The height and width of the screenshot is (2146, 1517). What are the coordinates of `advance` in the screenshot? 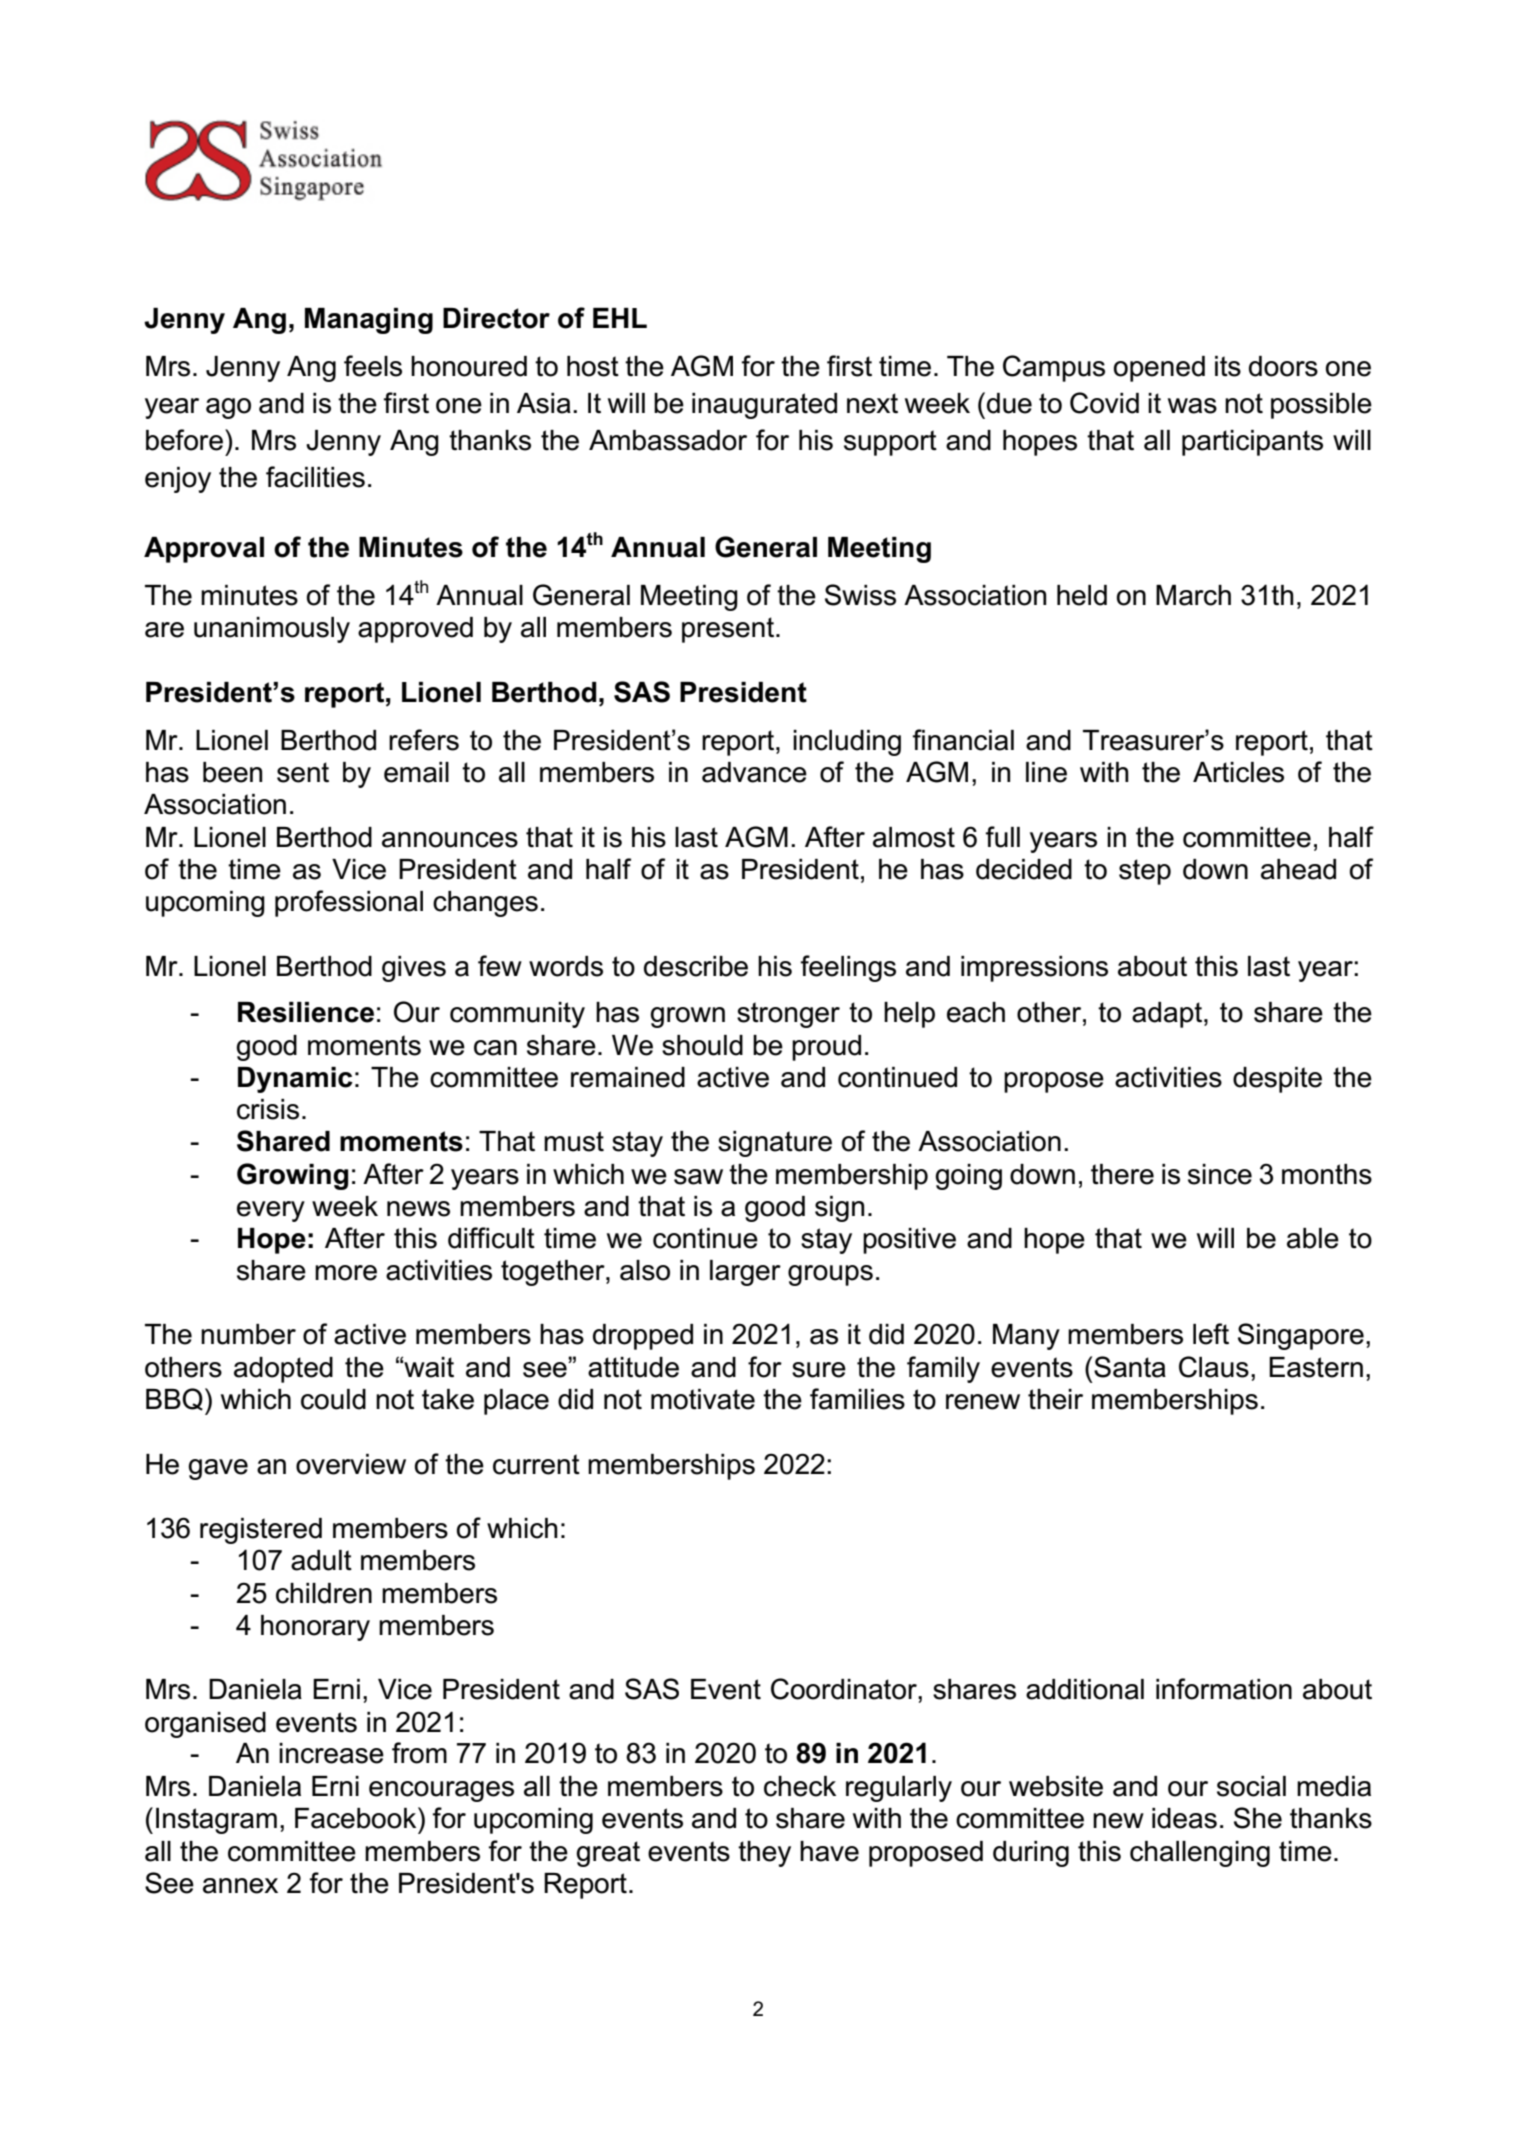 It's located at (754, 772).
